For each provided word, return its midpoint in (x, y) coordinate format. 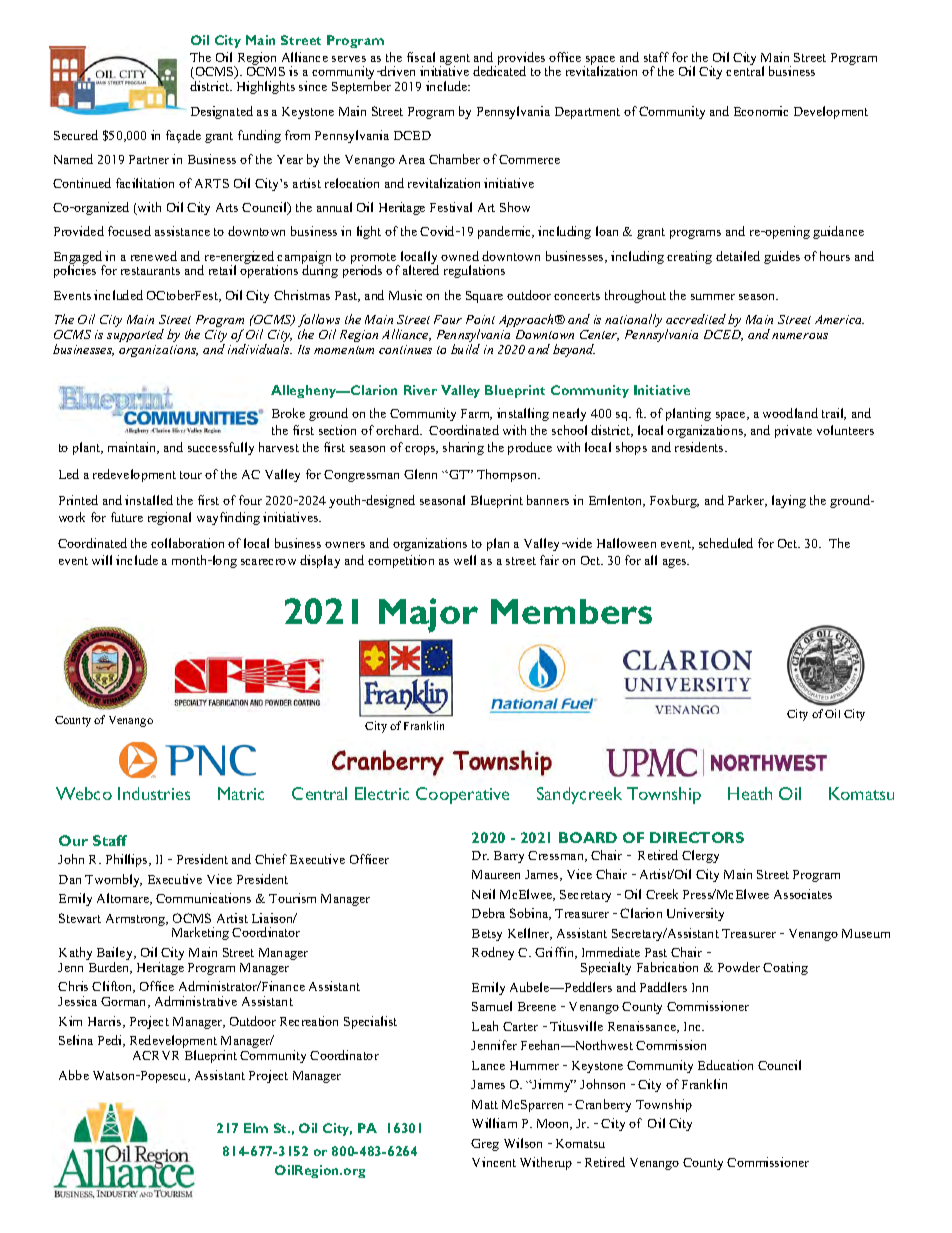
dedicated (499, 71)
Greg (485, 1145)
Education (725, 1065)
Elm (256, 1128)
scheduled (726, 543)
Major (428, 615)
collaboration (187, 543)
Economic (761, 111)
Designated (222, 112)
